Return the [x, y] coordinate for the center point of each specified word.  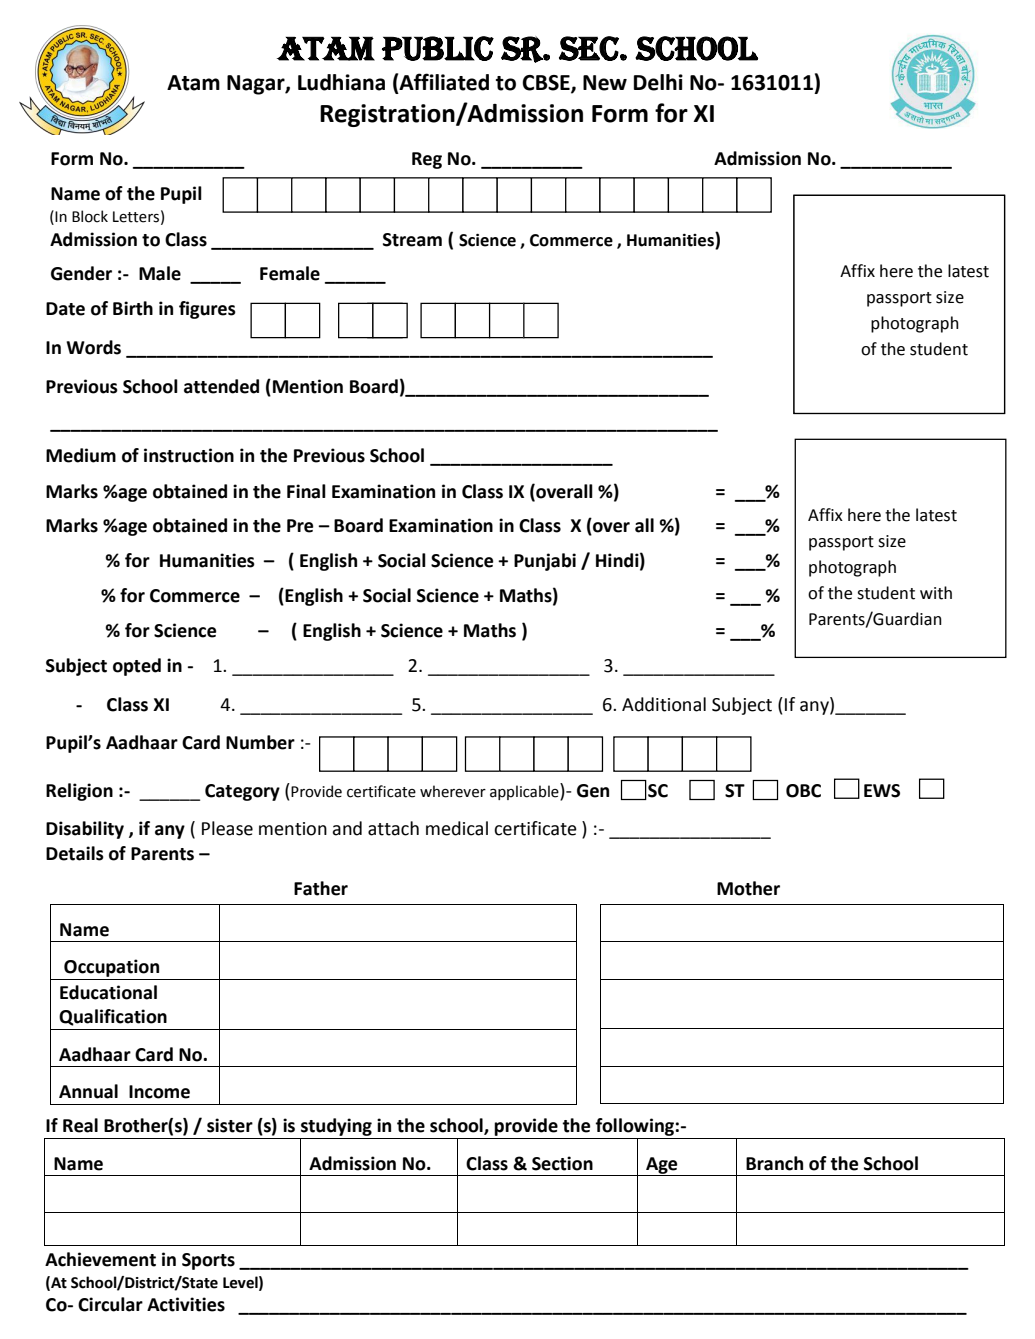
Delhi [658, 82]
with [936, 593]
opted [137, 667]
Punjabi [545, 562]
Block [90, 216]
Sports [208, 1261]
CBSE [547, 83]
